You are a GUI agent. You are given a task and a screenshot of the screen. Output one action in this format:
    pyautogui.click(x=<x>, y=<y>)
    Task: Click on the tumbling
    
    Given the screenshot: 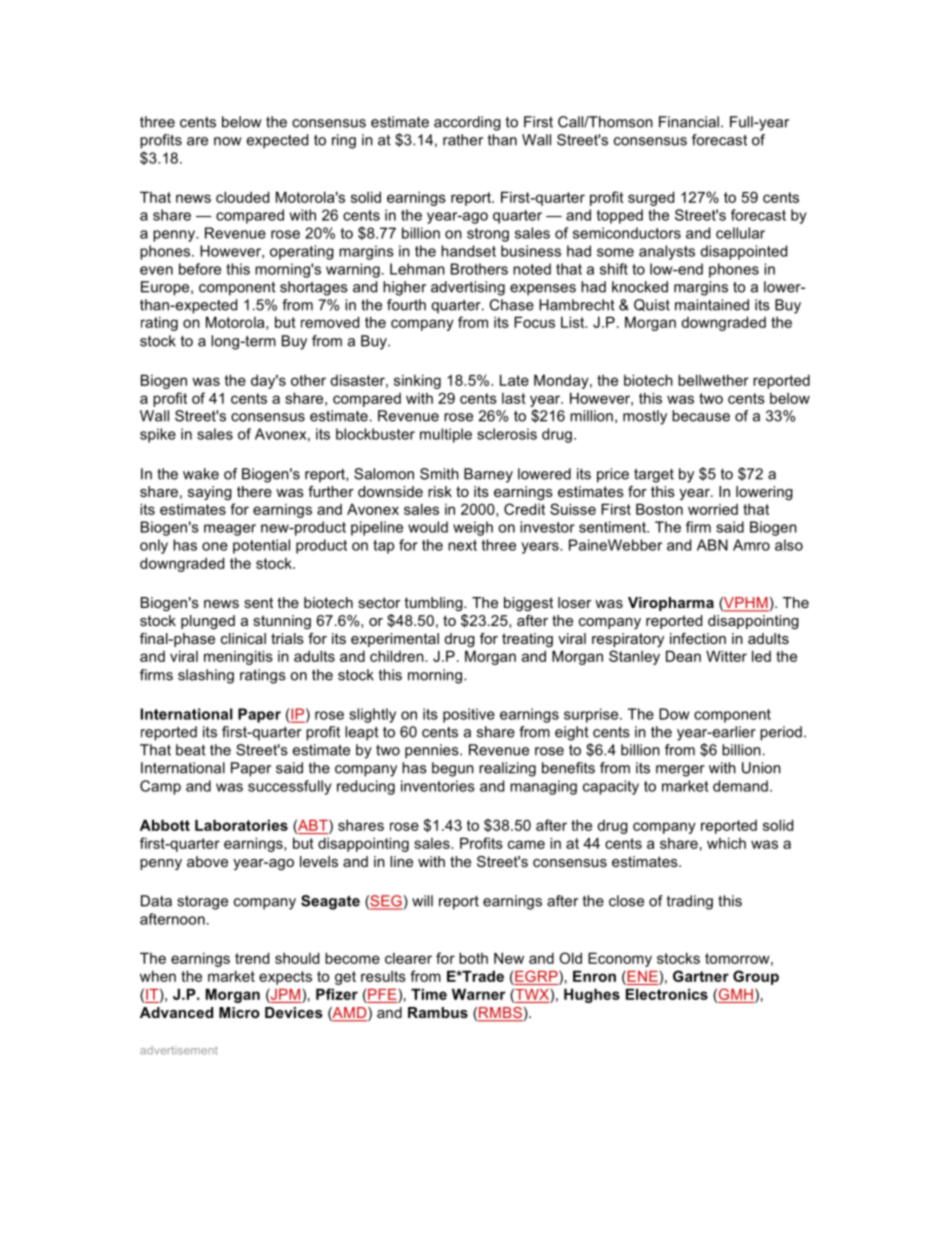 What is the action you would take?
    pyautogui.click(x=434, y=604)
